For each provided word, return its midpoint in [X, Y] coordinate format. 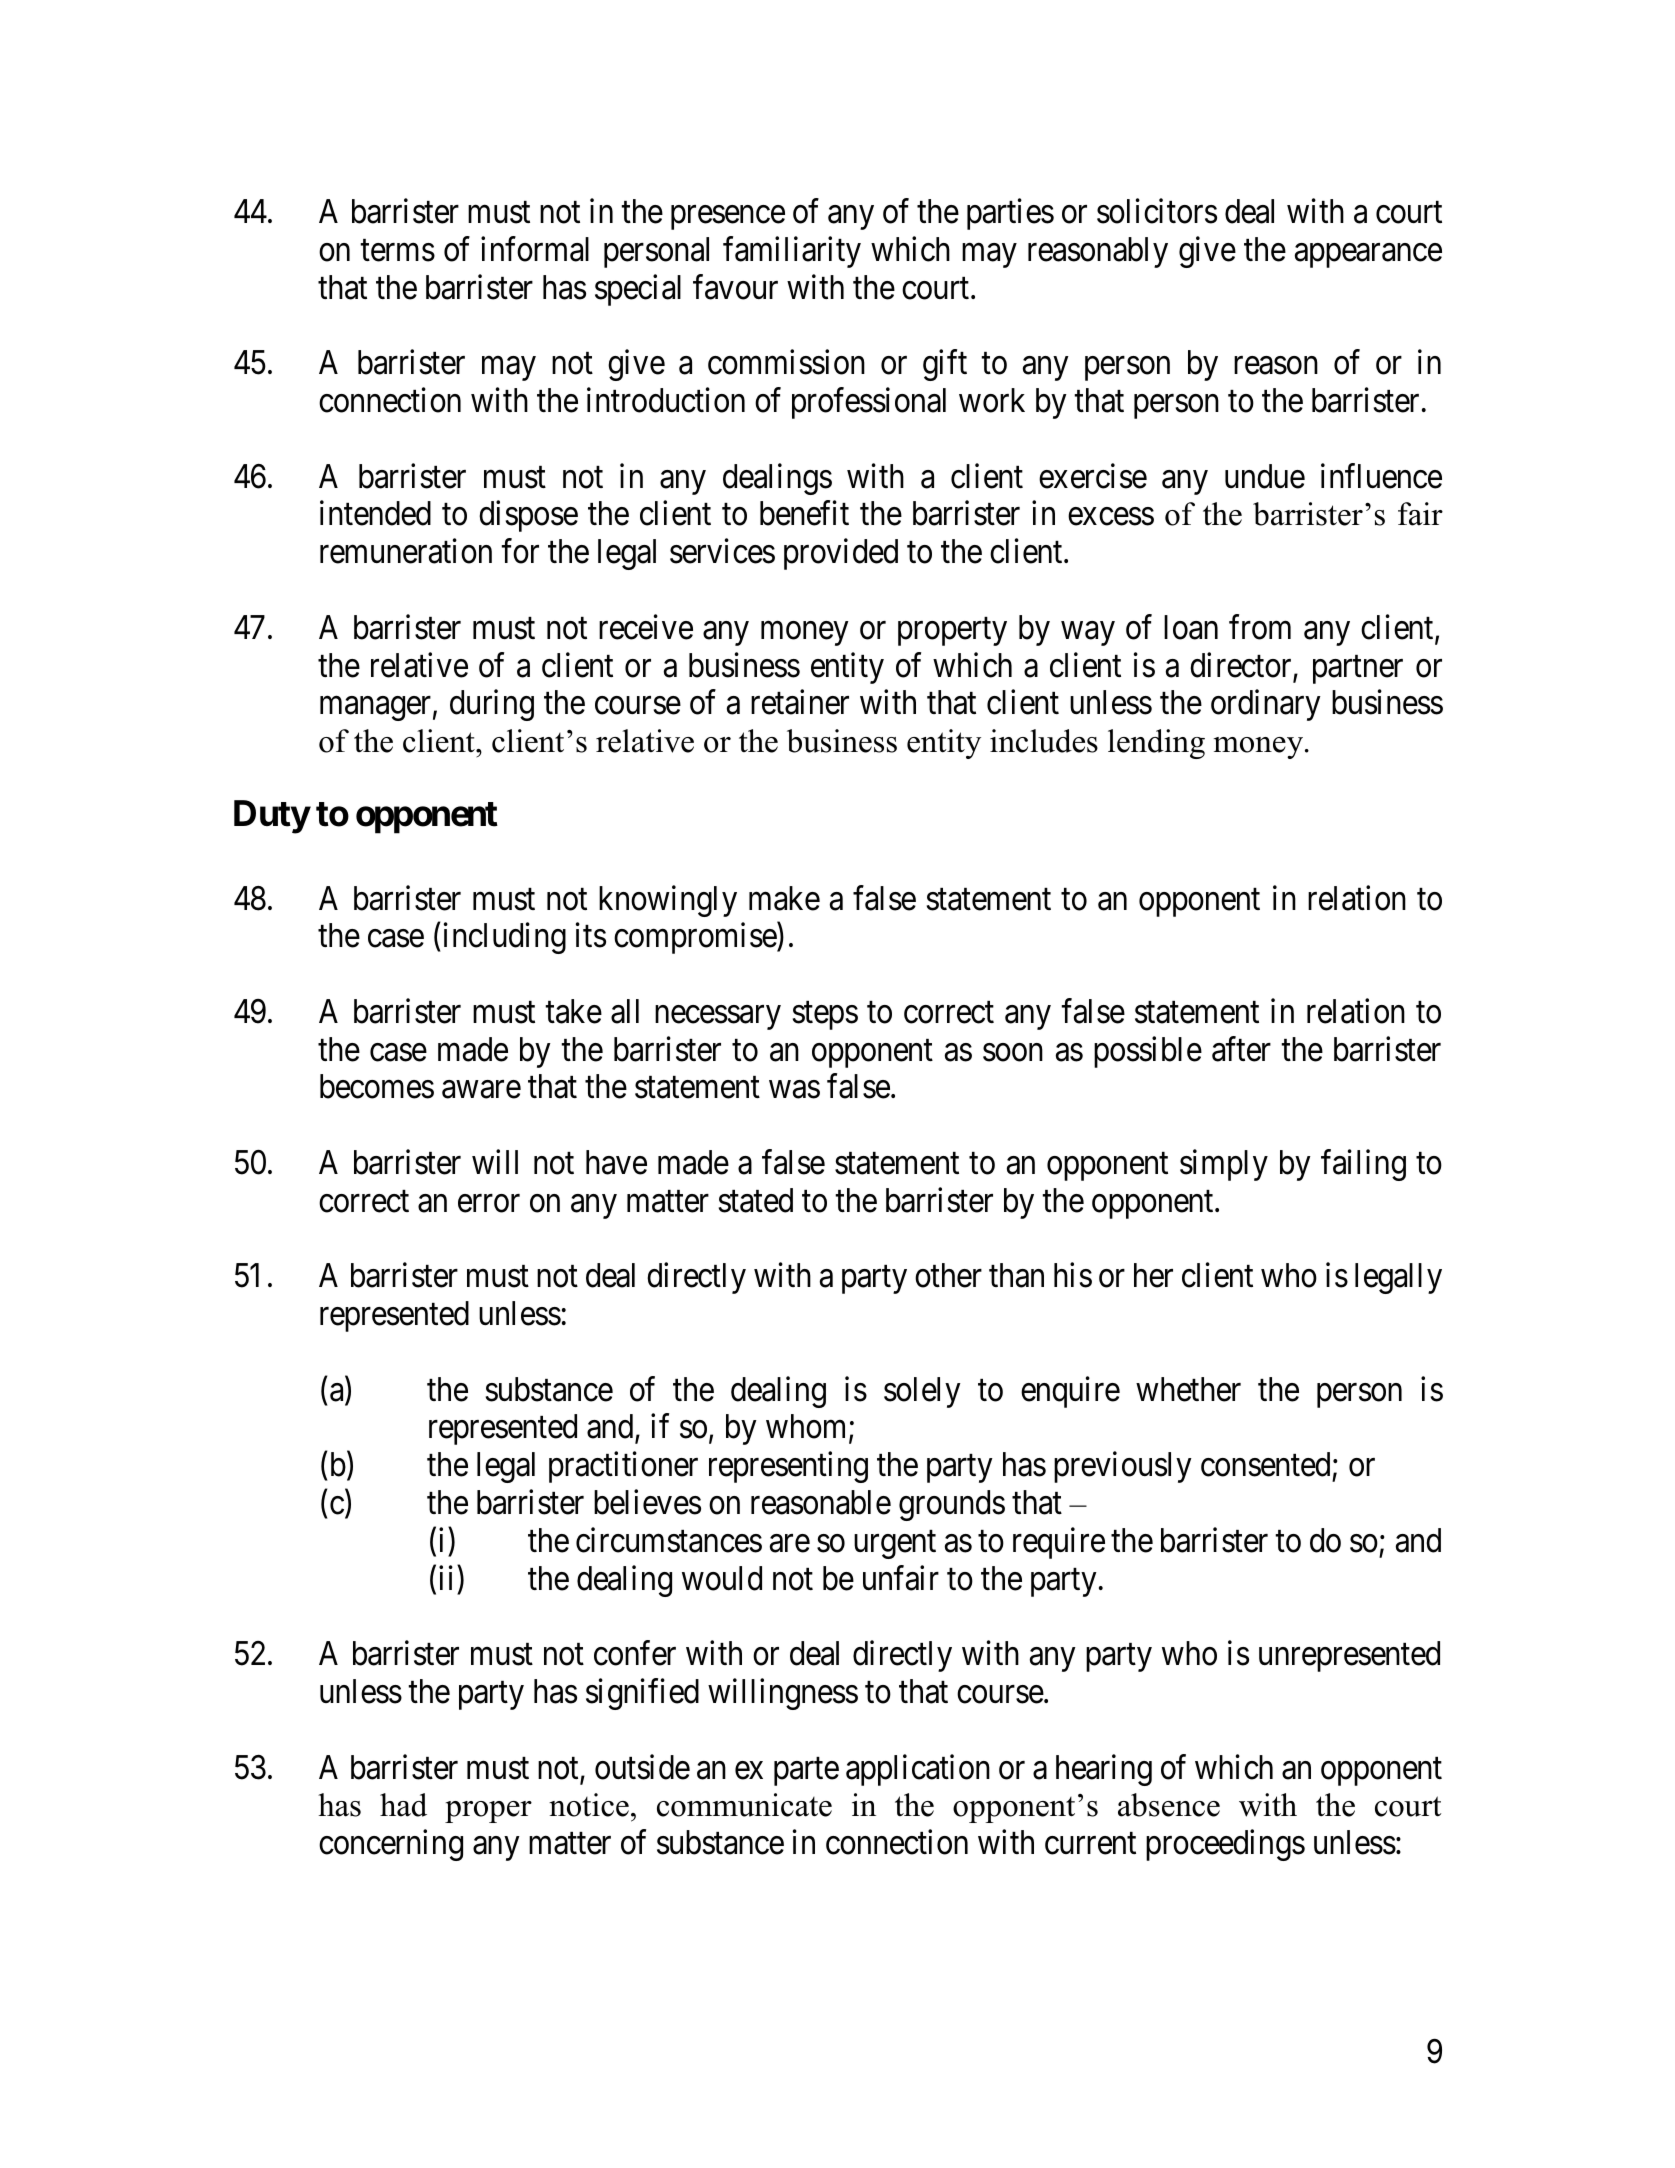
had [403, 1805]
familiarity [792, 252]
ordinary [1266, 705]
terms [397, 251]
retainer [800, 702]
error [489, 1204]
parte [806, 1772]
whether [1188, 1389]
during [492, 705]
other [948, 1275]
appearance [1368, 256]
